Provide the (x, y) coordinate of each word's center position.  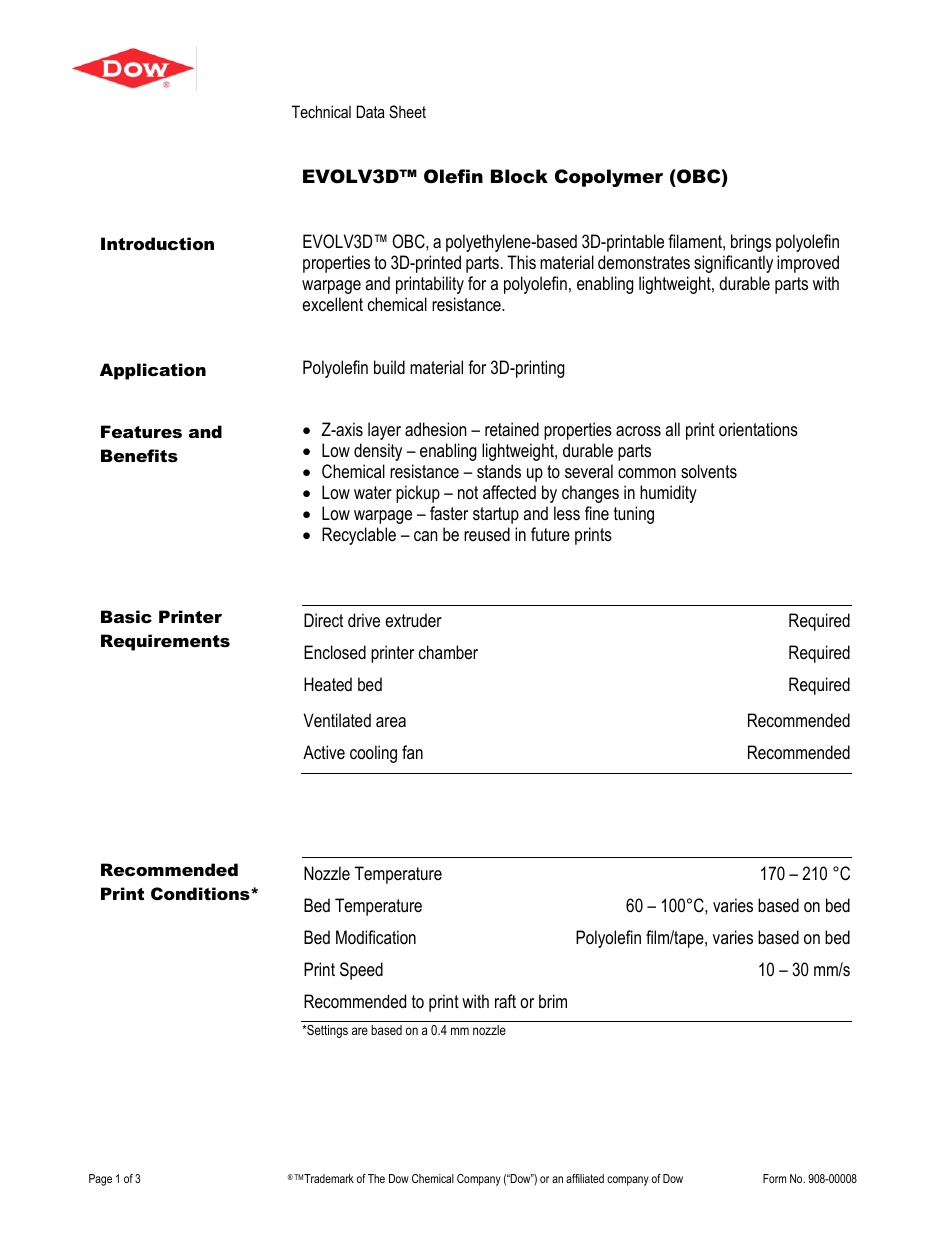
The (376, 1178)
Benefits (139, 455)
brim (553, 1001)
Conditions (201, 894)
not (468, 492)
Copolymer (609, 178)
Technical (321, 111)
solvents (709, 471)
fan (412, 752)
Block (519, 176)
